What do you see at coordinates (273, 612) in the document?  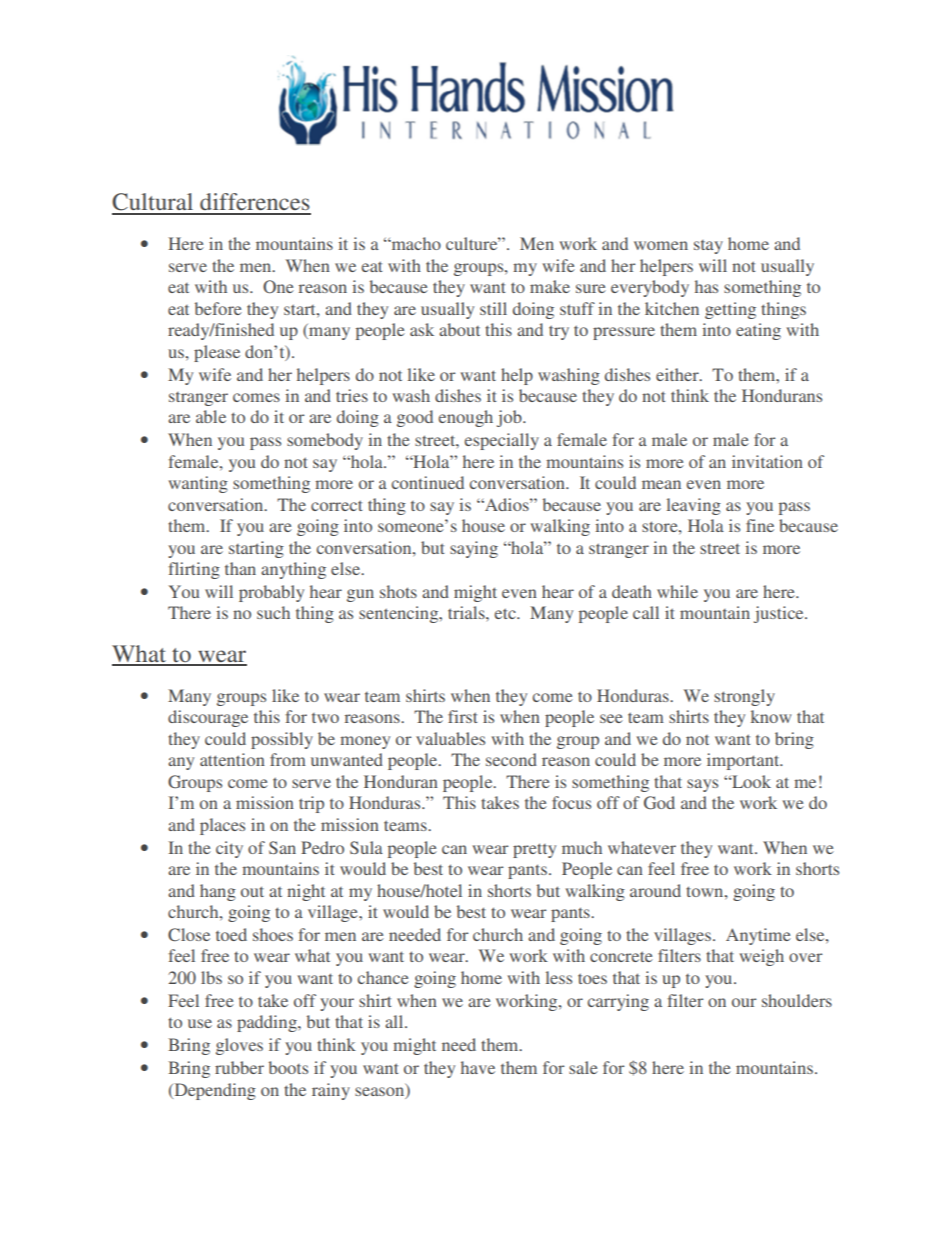 I see `such` at bounding box center [273, 612].
